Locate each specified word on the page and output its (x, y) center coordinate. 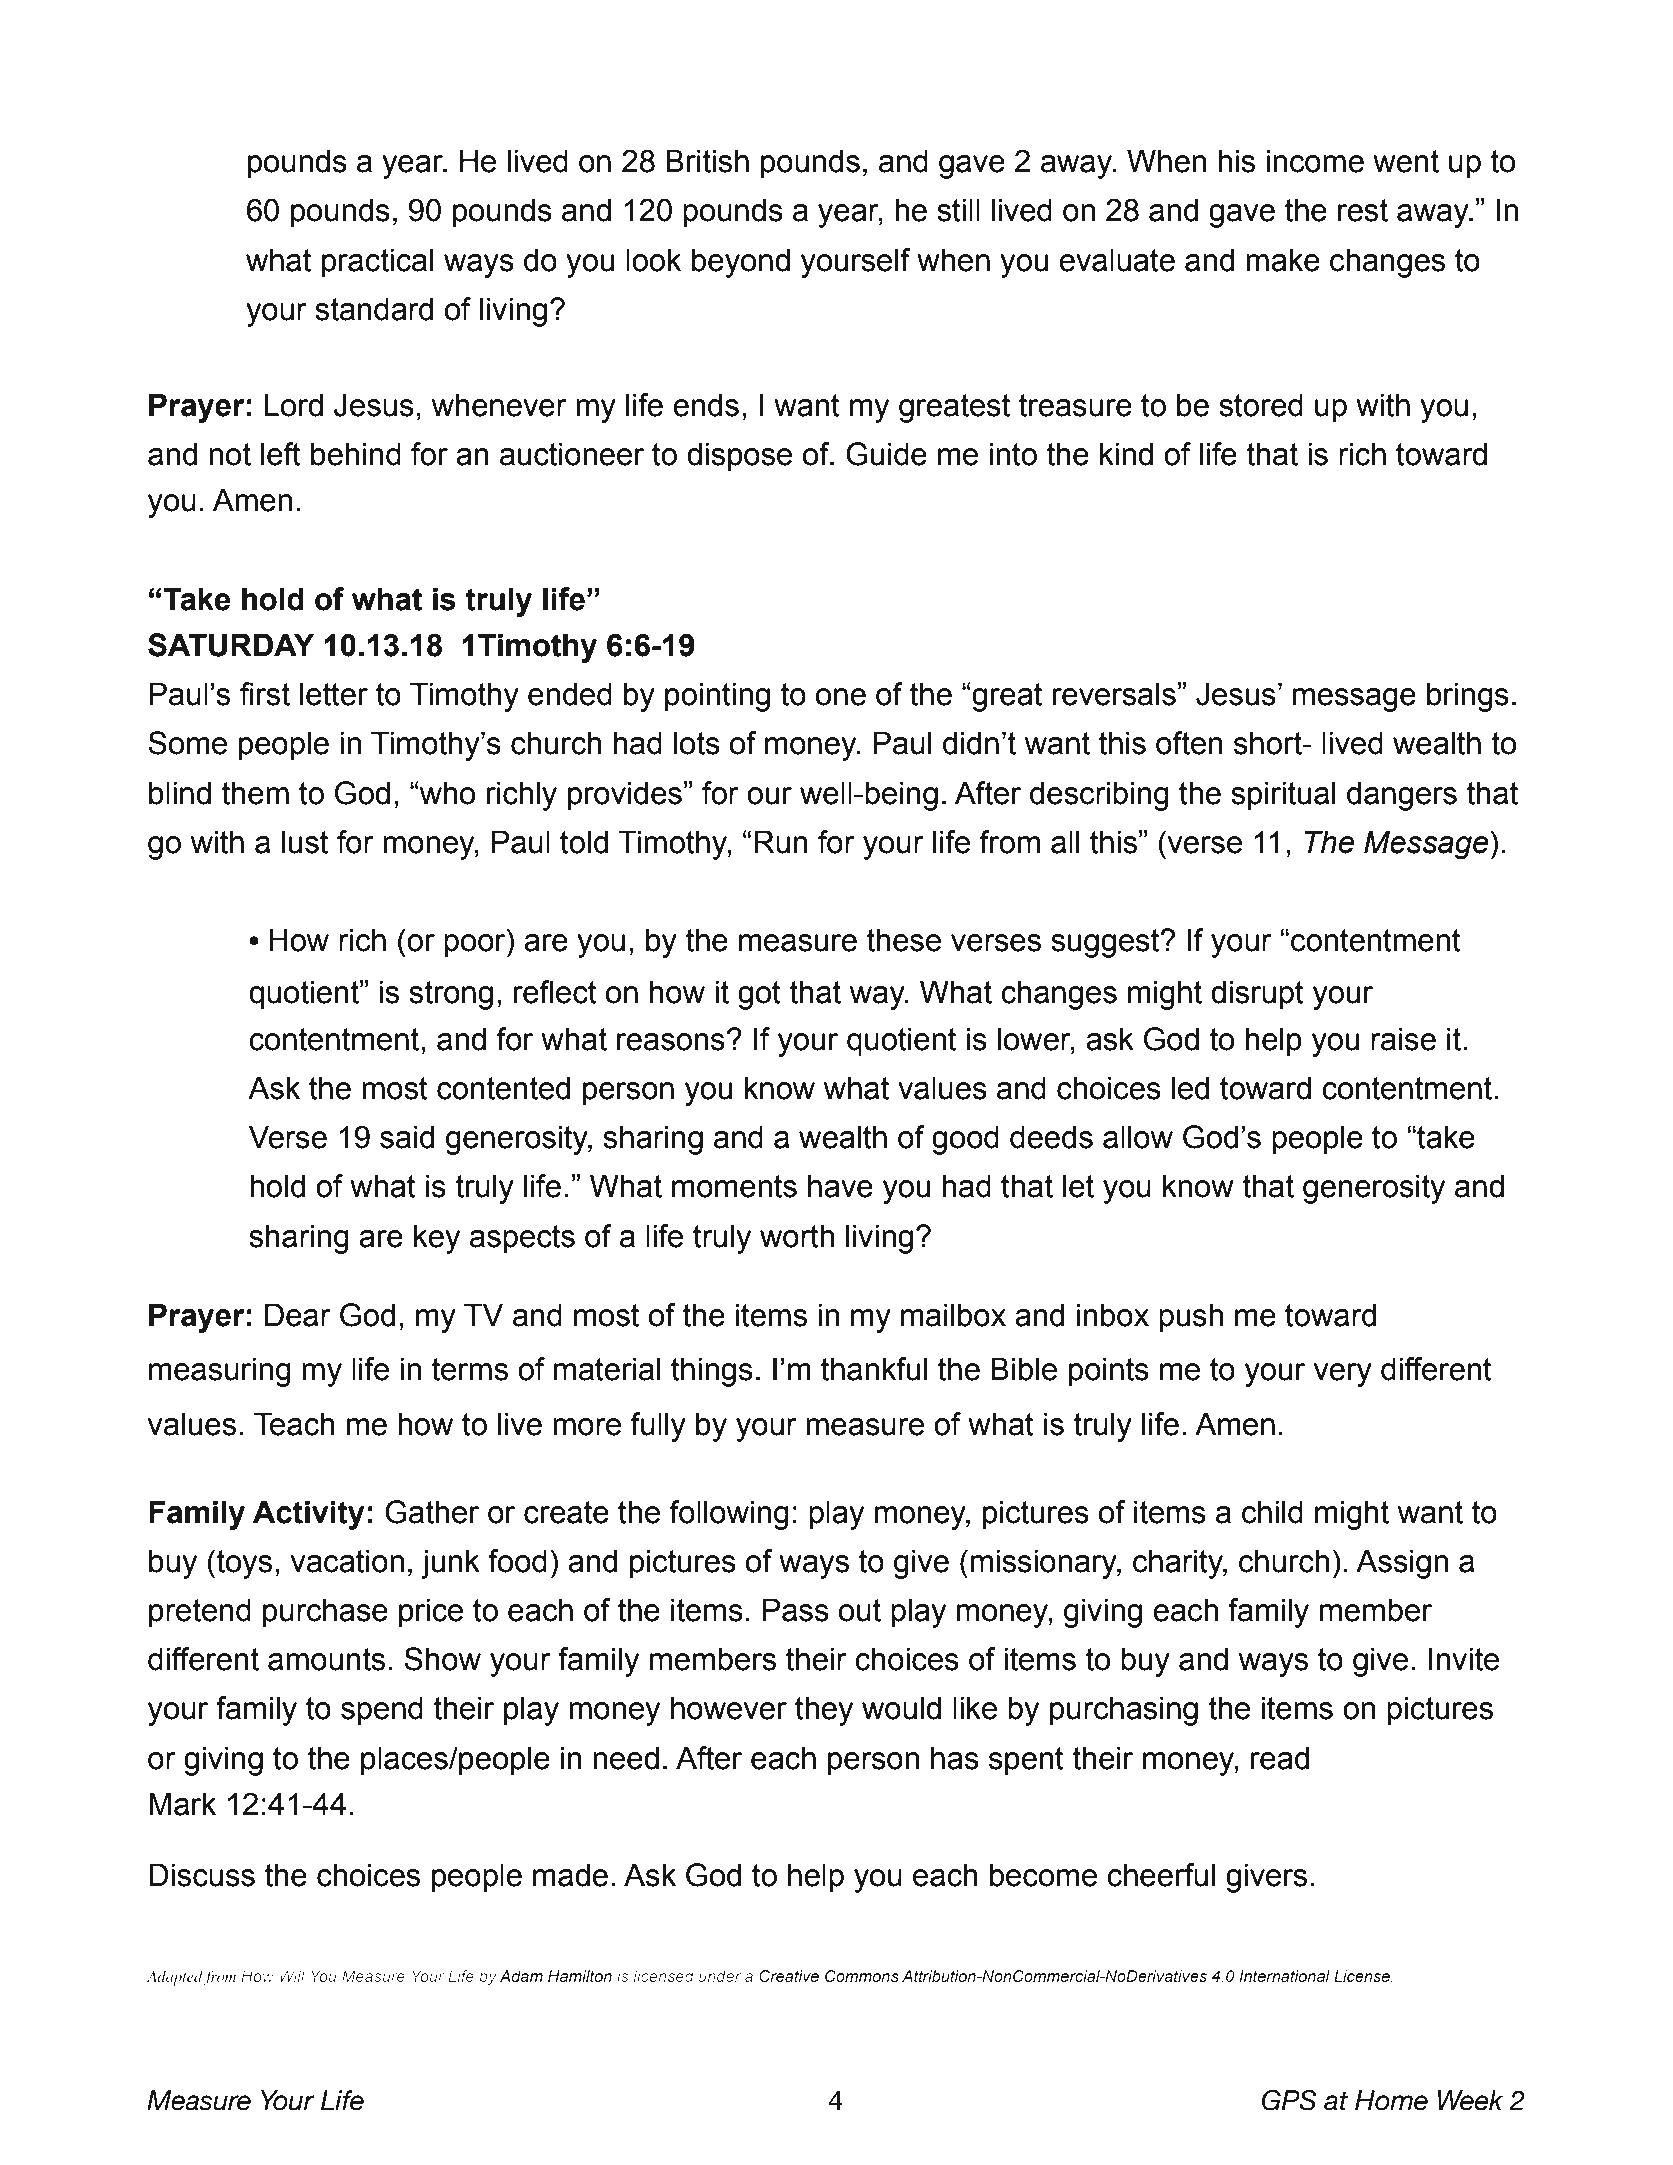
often (1189, 743)
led (1190, 1088)
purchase (325, 1613)
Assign (1402, 1564)
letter (334, 694)
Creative (789, 1976)
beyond (741, 263)
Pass (796, 1610)
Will (292, 1976)
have (840, 1186)
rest (1363, 210)
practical (377, 263)
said (407, 1137)
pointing (717, 697)
